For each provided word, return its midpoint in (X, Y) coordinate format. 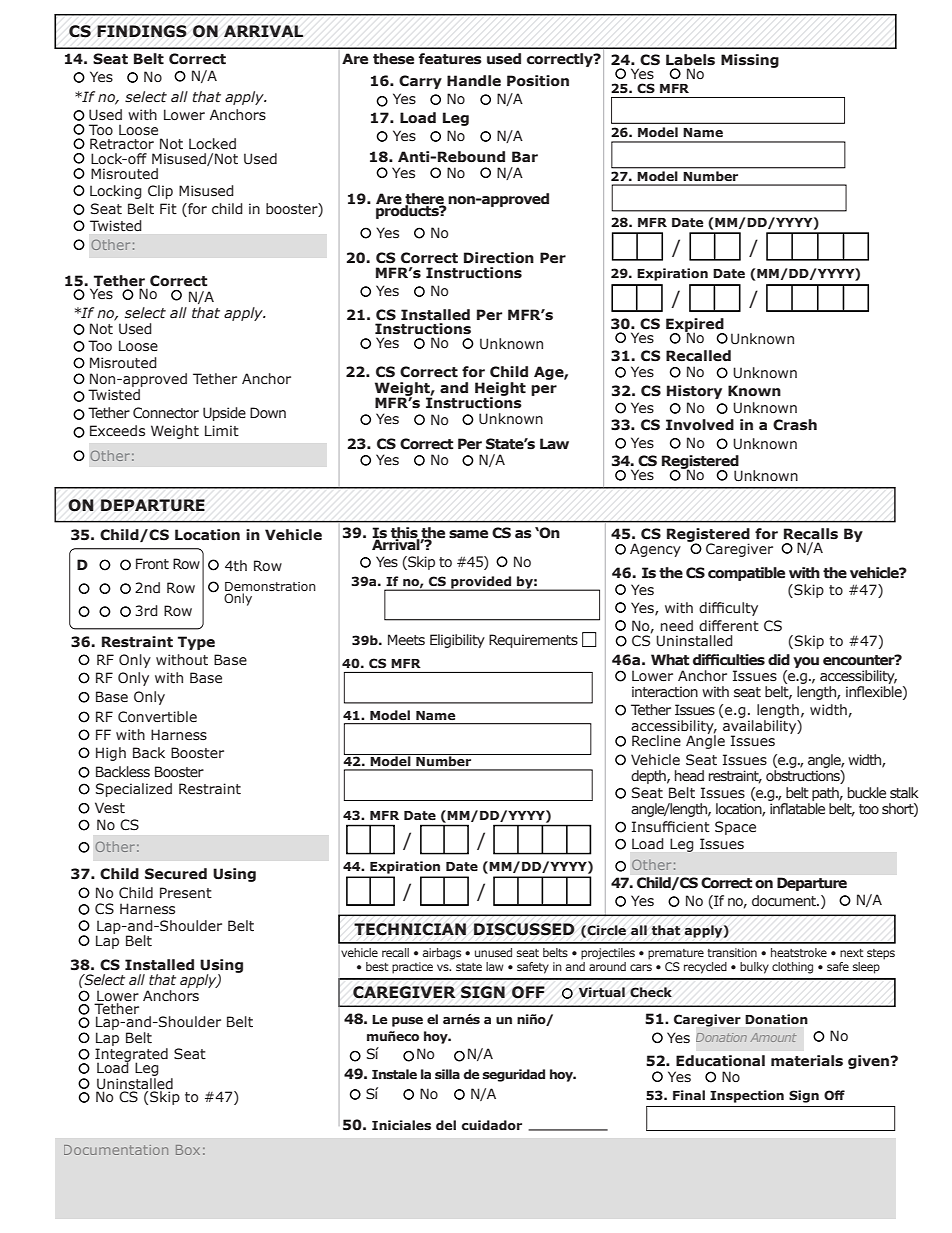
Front (152, 564)
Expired (696, 326)
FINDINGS (142, 31)
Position (538, 81)
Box (188, 1150)
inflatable (797, 808)
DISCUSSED (524, 929)
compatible (746, 574)
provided (481, 583)
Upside (224, 414)
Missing (750, 61)
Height (500, 390)
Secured (176, 874)
